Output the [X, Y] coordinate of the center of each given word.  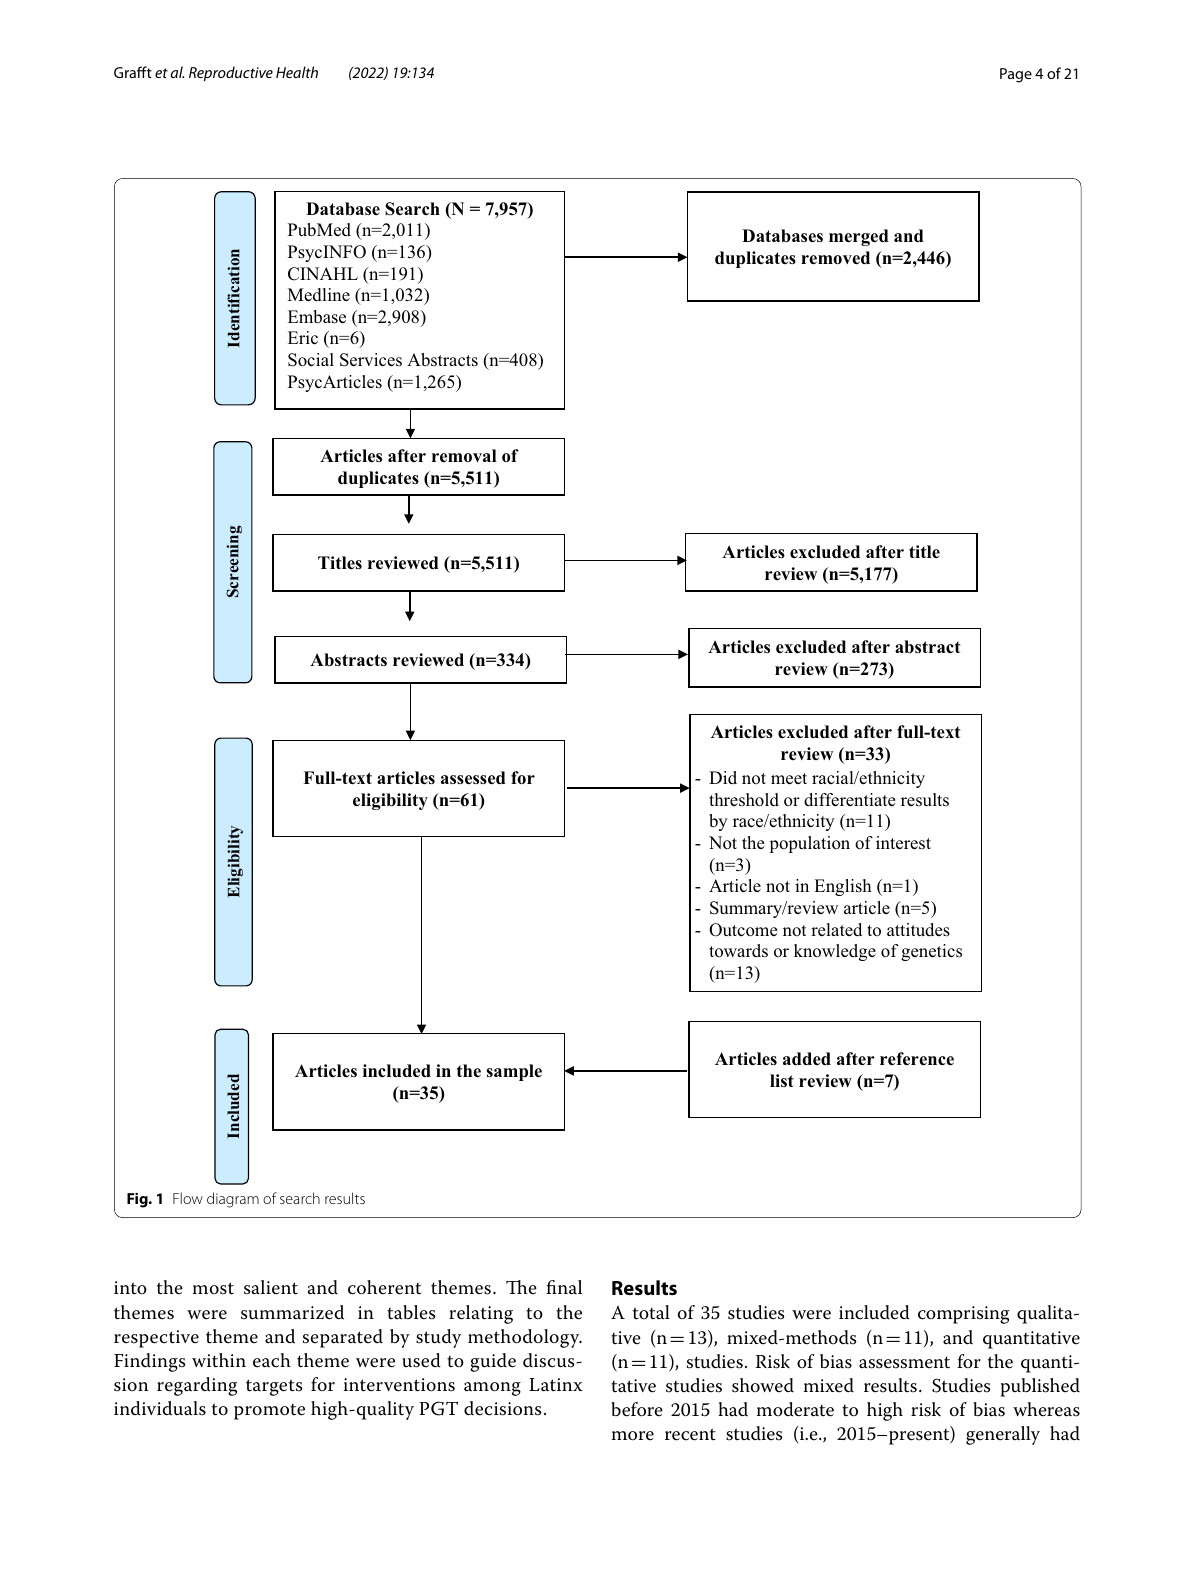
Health [297, 72]
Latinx [556, 1385]
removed [835, 258]
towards [738, 950]
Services [371, 360]
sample [514, 1072]
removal [464, 456]
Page [1016, 75]
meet [789, 779]
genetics [931, 952]
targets [274, 1387]
